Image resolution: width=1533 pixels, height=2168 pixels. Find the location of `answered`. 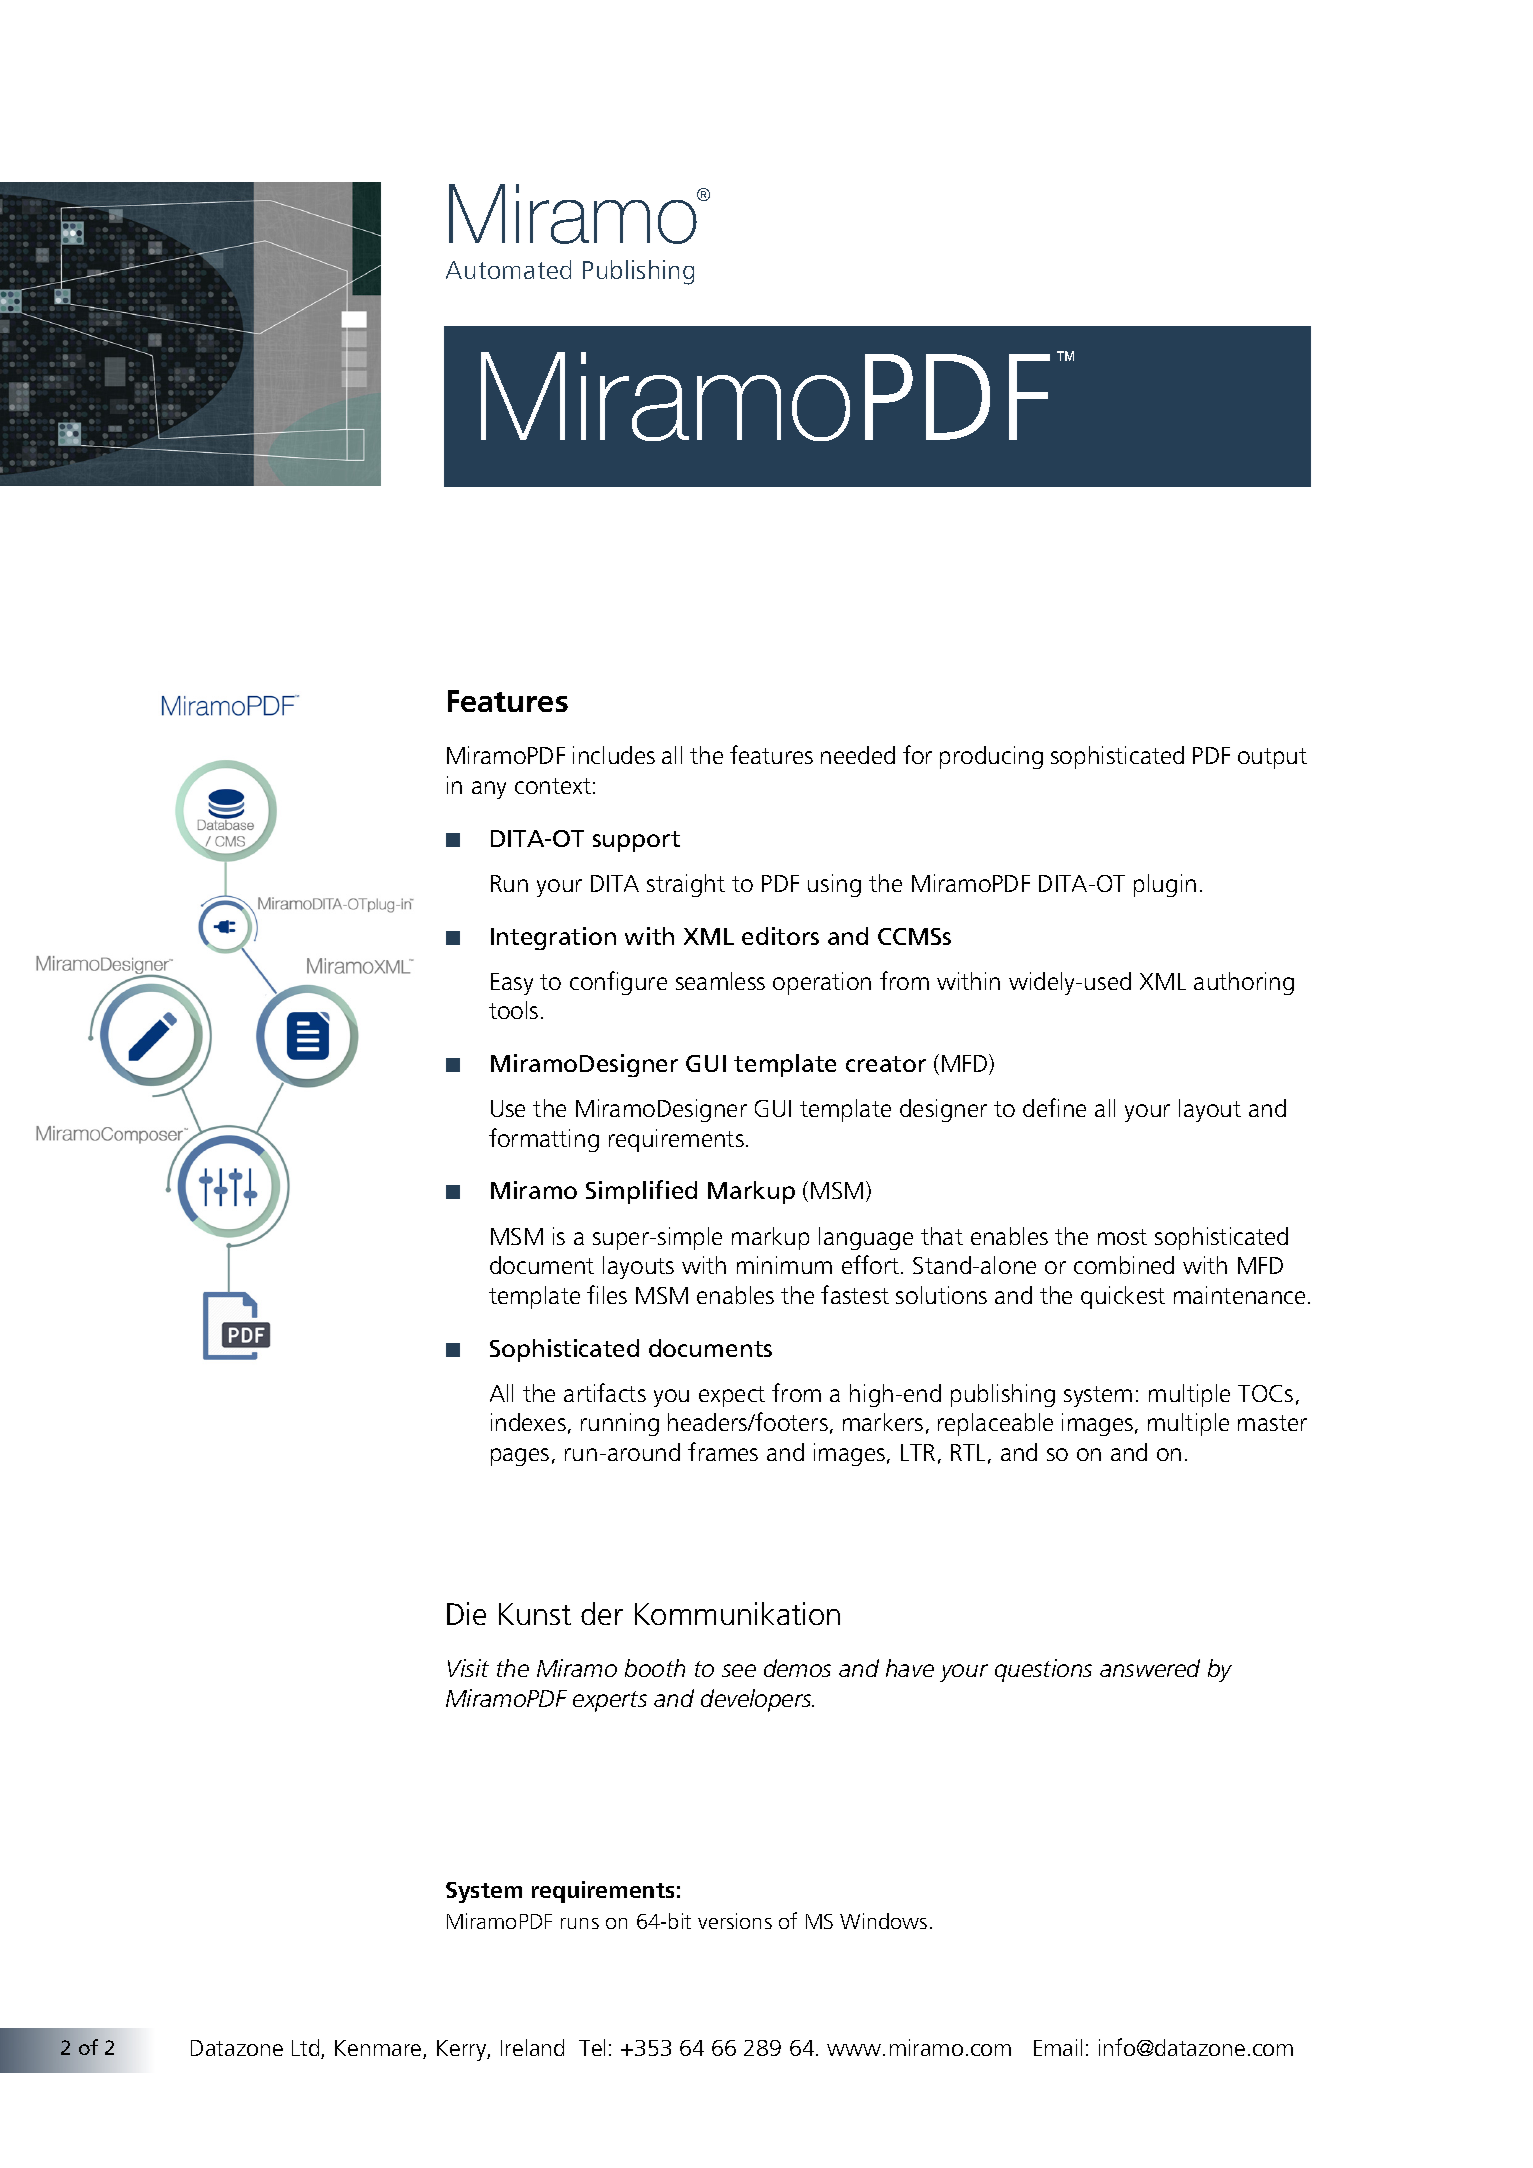

answered is located at coordinates (1150, 1668).
